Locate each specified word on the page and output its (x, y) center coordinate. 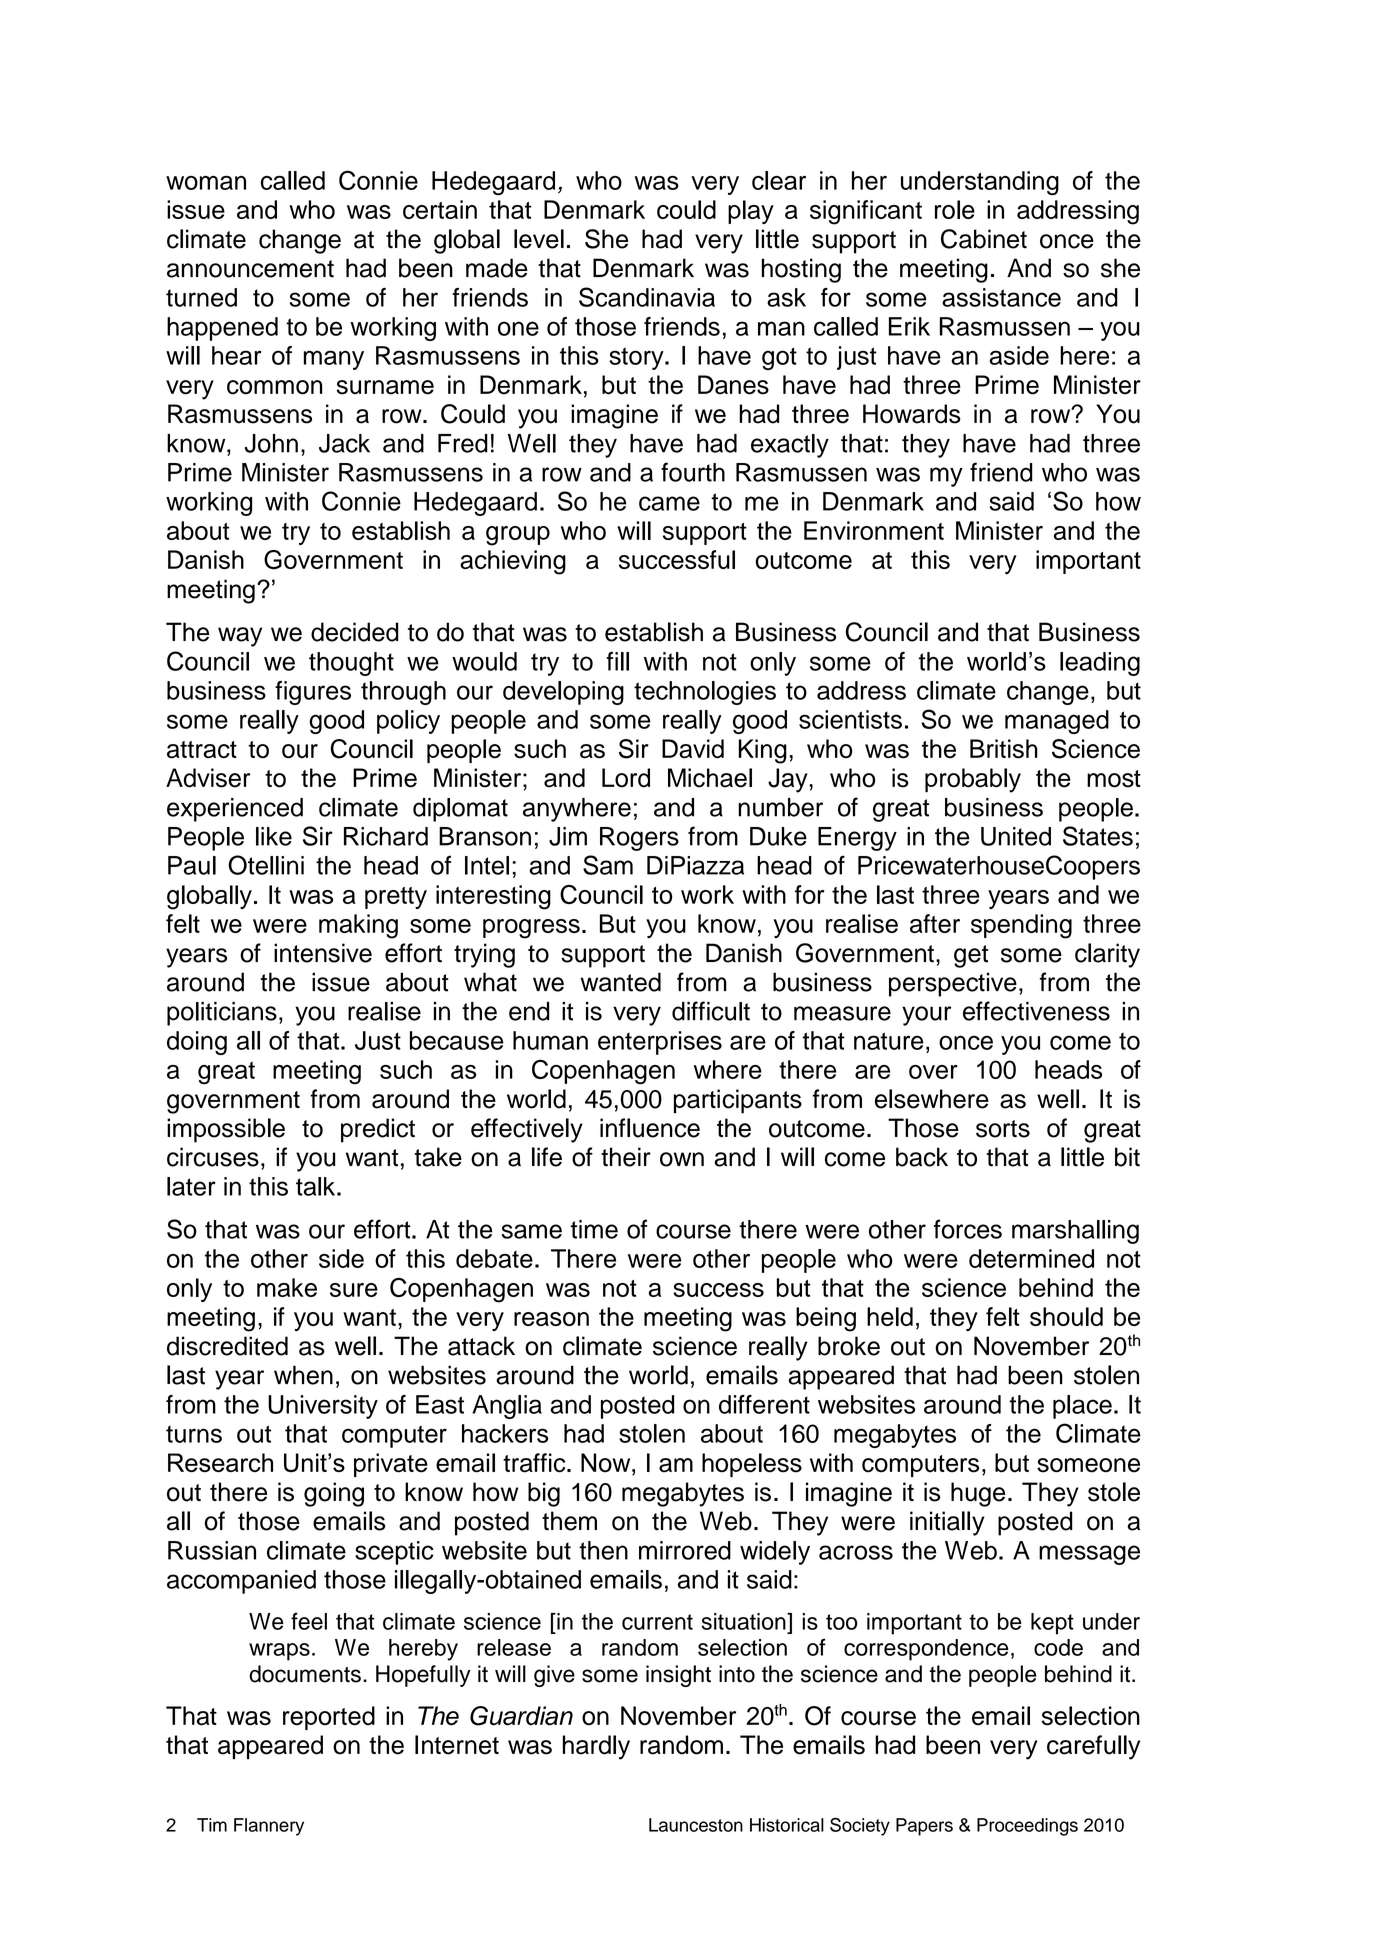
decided (354, 632)
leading (1100, 664)
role (955, 209)
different (764, 1404)
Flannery (269, 1827)
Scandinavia (647, 297)
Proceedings (1027, 1827)
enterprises (660, 1043)
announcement (250, 269)
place (1082, 1407)
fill (617, 661)
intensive (323, 953)
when (303, 1375)
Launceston (696, 1825)
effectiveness (1036, 1011)
